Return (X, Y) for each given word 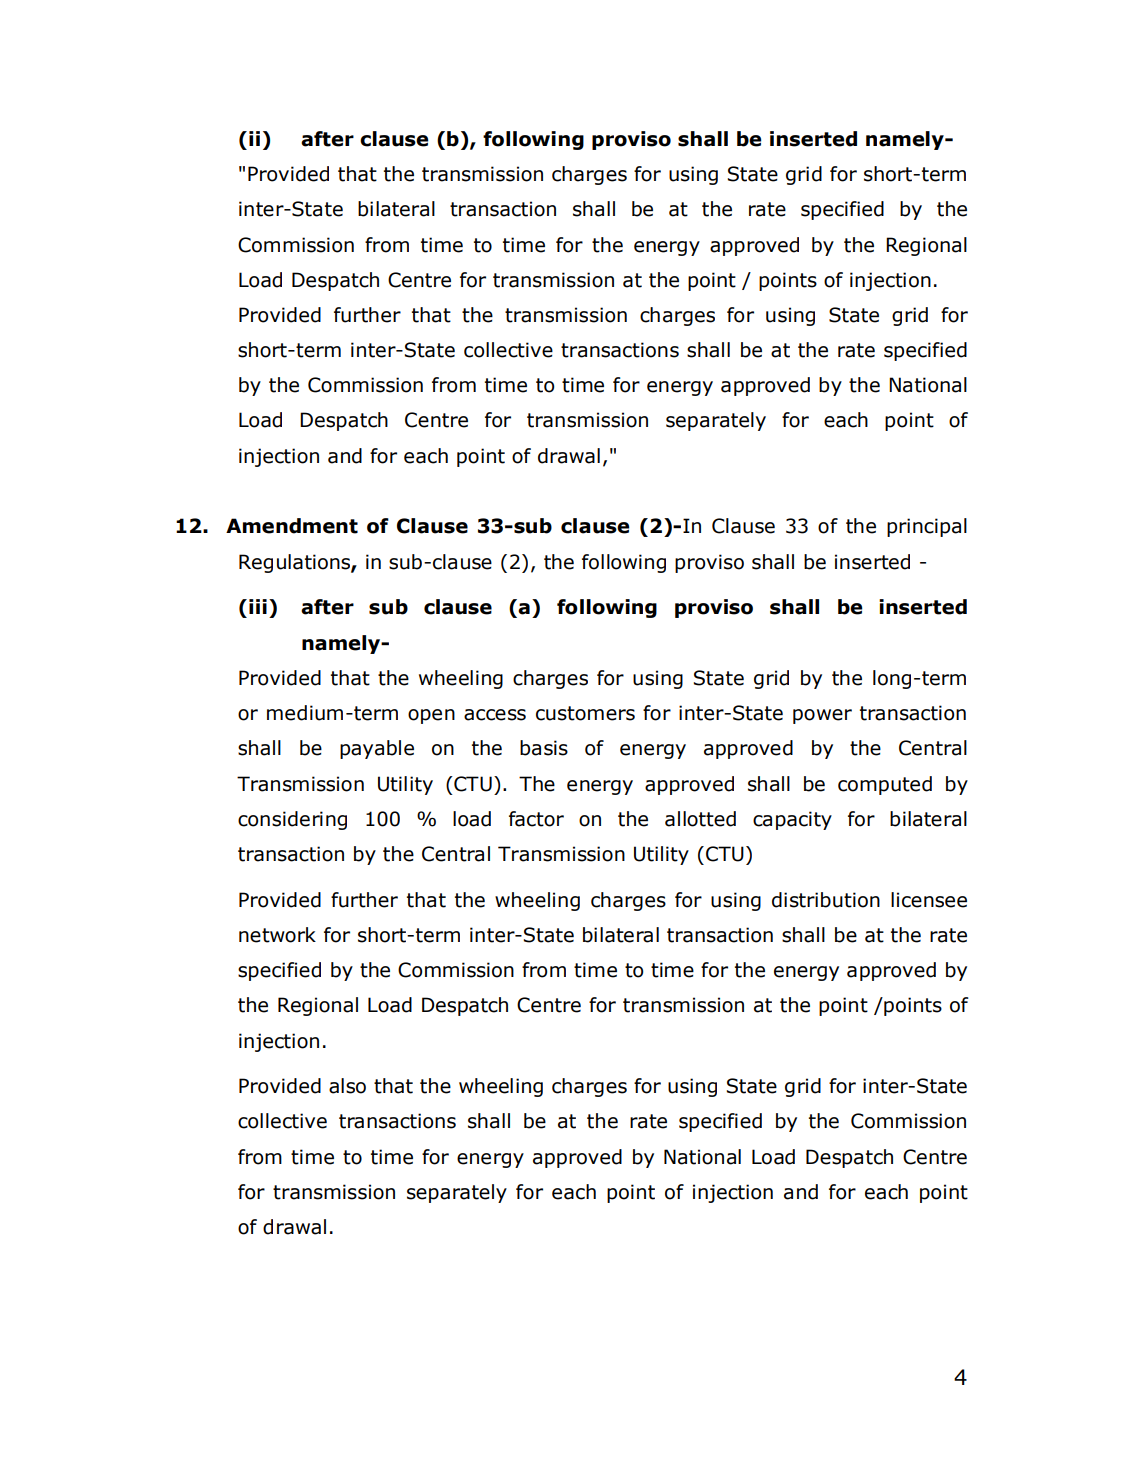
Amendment (292, 526)
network (277, 935)
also (347, 1086)
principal (927, 527)
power (822, 716)
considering (292, 820)
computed (885, 785)
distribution (826, 900)
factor (536, 819)
